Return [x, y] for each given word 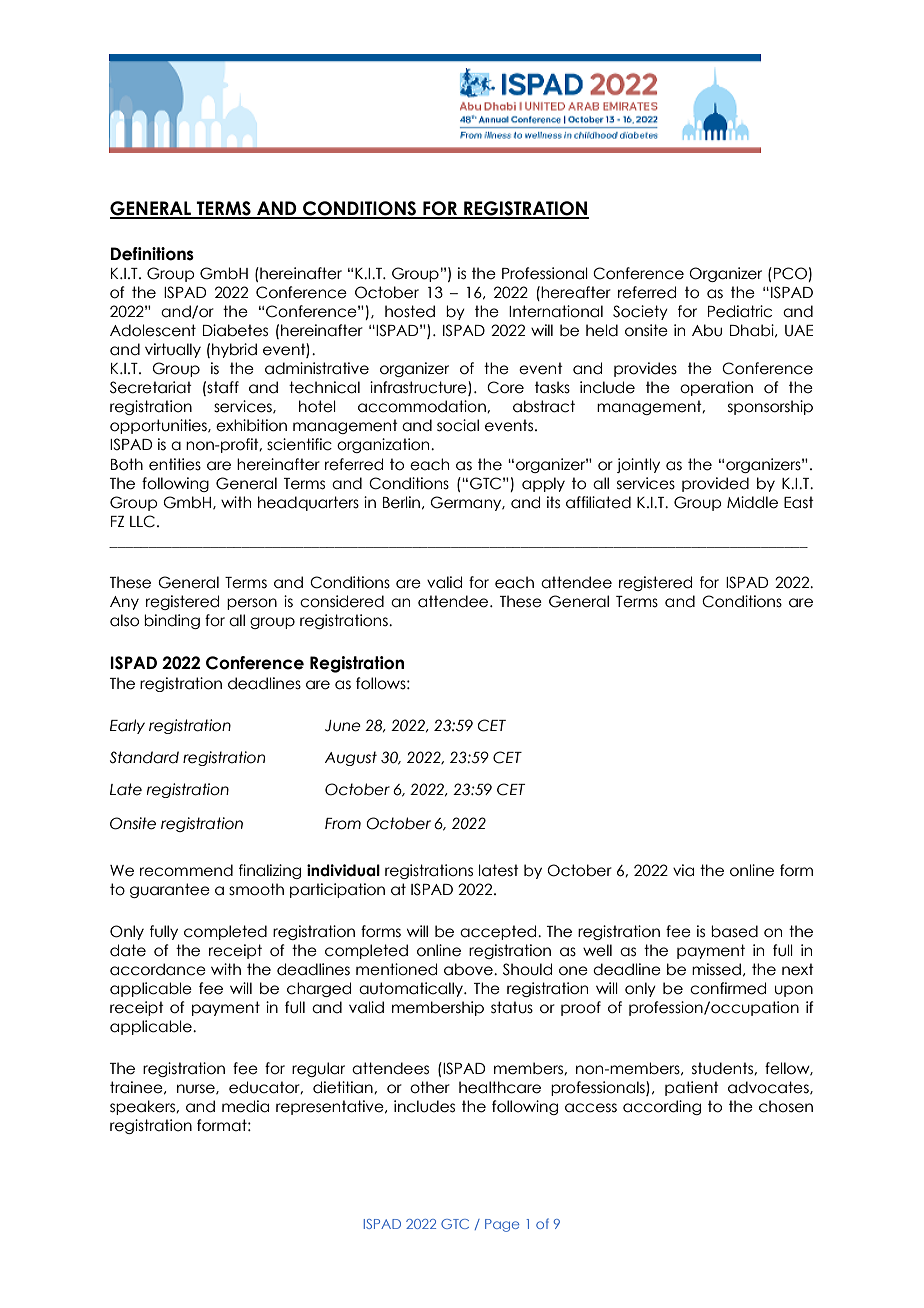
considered [342, 601]
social [458, 425]
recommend [186, 870]
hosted [410, 311]
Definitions [152, 254]
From [343, 824]
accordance [158, 969]
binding [172, 621]
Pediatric [740, 311]
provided [715, 484]
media [245, 1106]
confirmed [728, 988]
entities [175, 464]
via [683, 870]
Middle [752, 502]
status [512, 1007]
